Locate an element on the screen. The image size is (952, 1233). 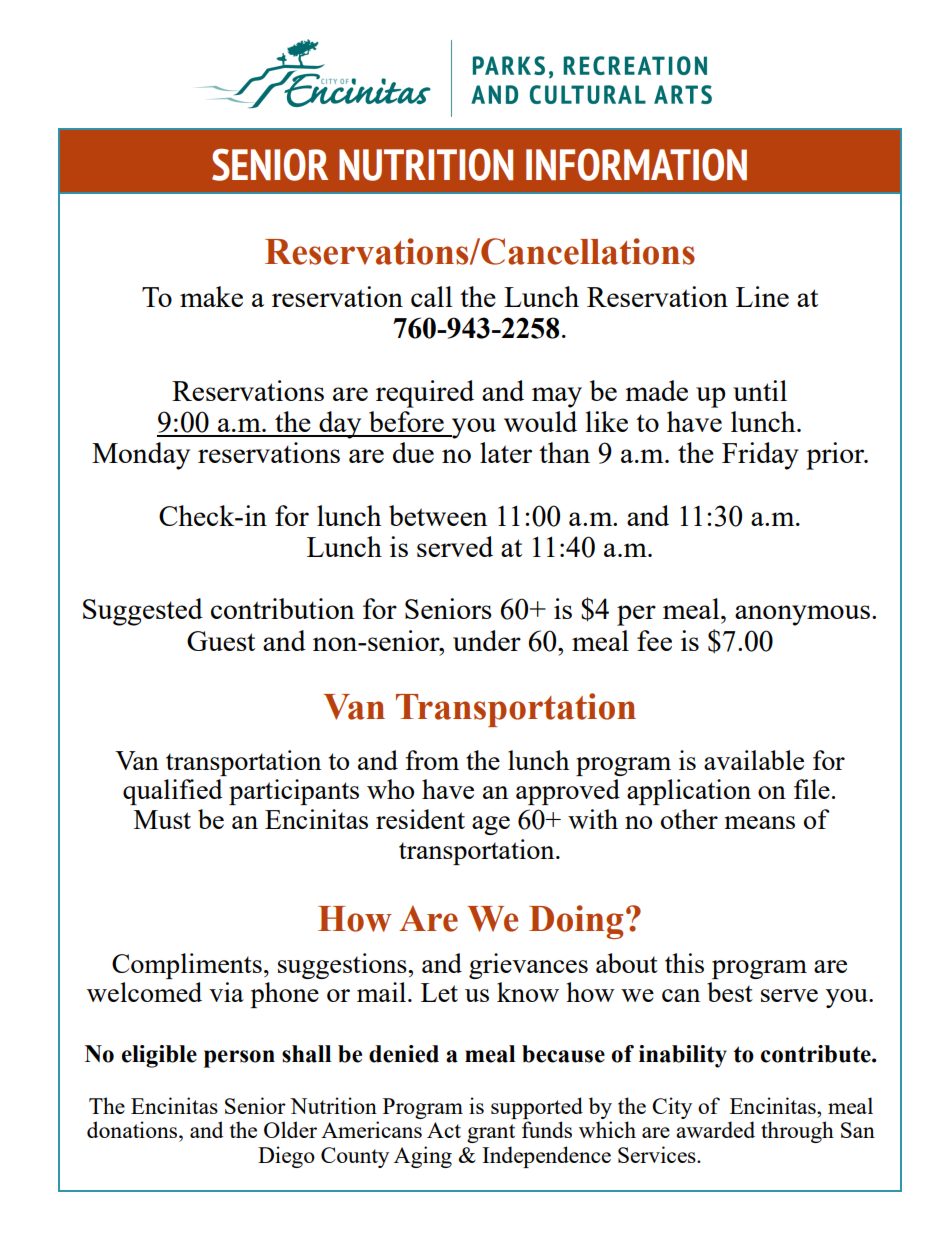
contribution is located at coordinates (283, 608).
